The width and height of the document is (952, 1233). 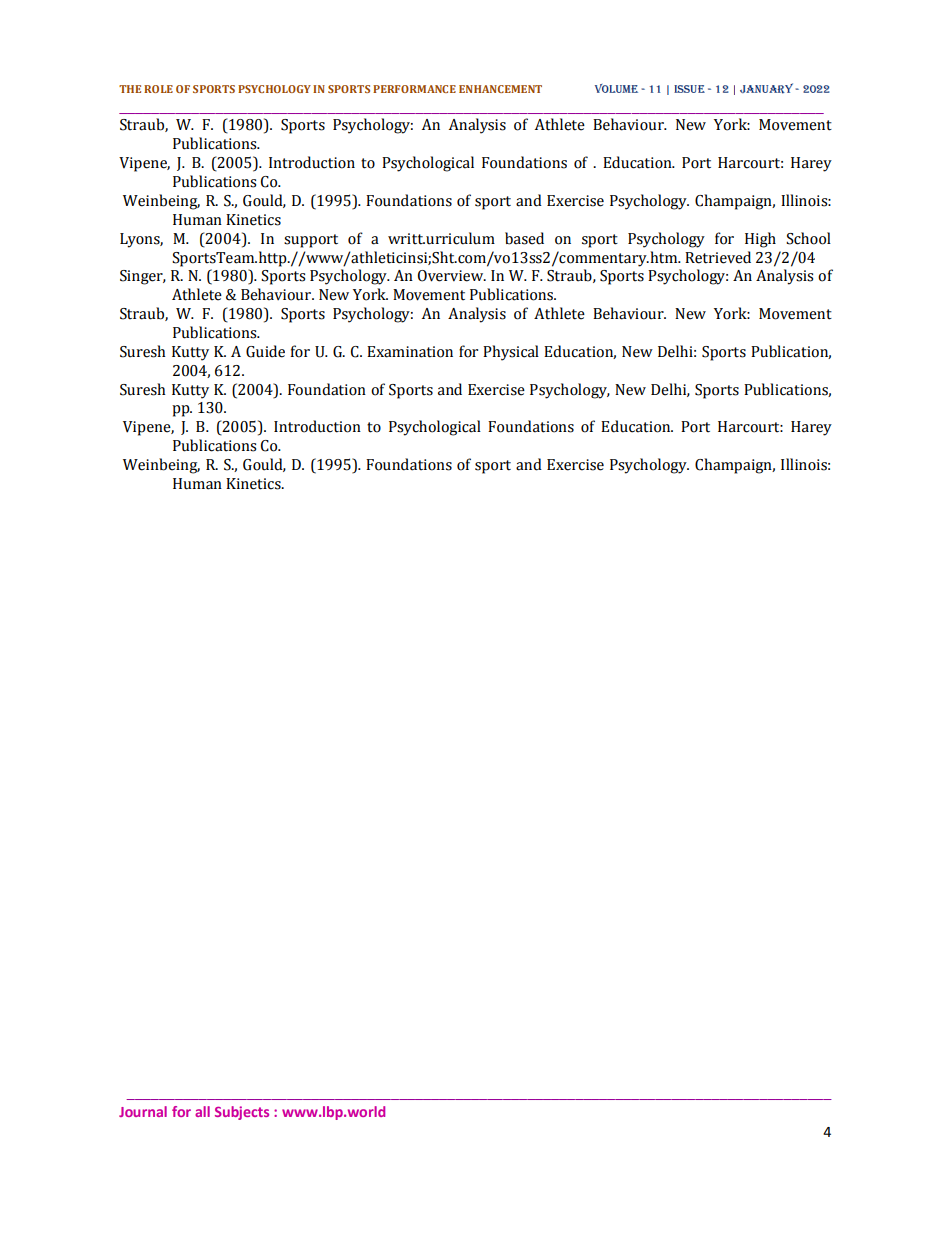 What do you see at coordinates (202, 1111) in the document?
I see `all` at bounding box center [202, 1111].
